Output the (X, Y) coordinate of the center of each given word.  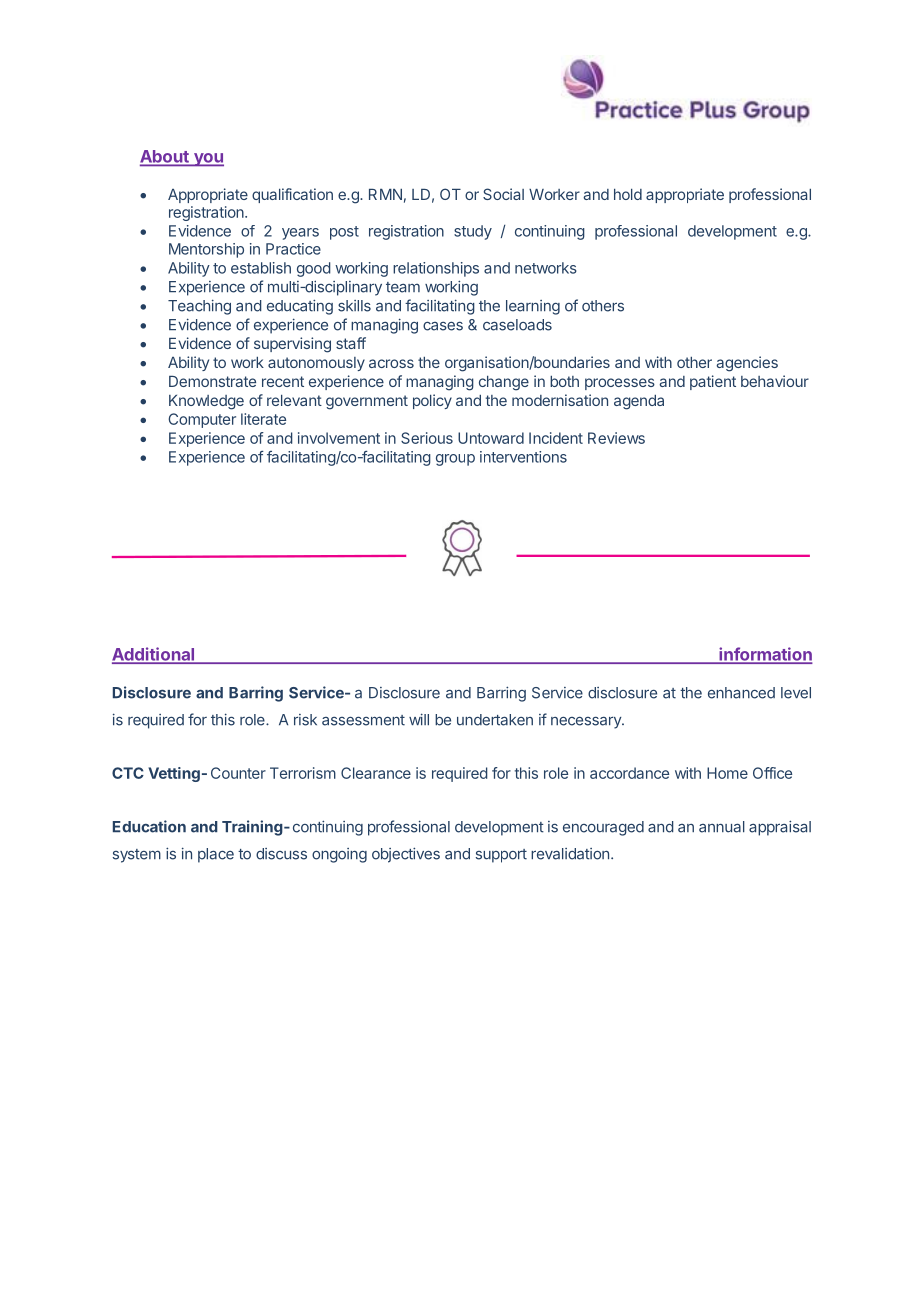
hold (628, 194)
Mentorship (206, 250)
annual (722, 827)
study (473, 232)
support (501, 856)
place (216, 855)
